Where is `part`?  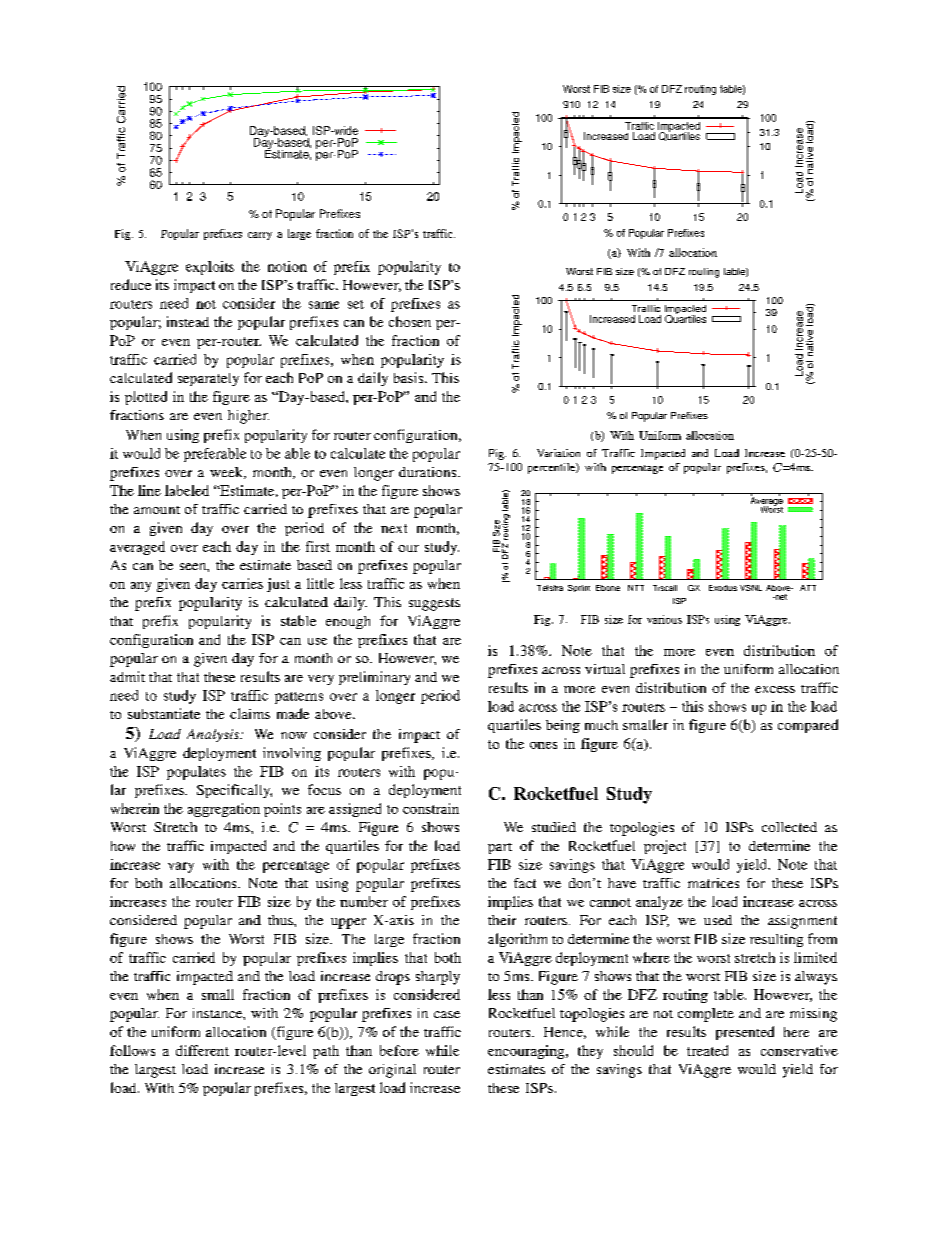
part is located at coordinates (500, 848).
